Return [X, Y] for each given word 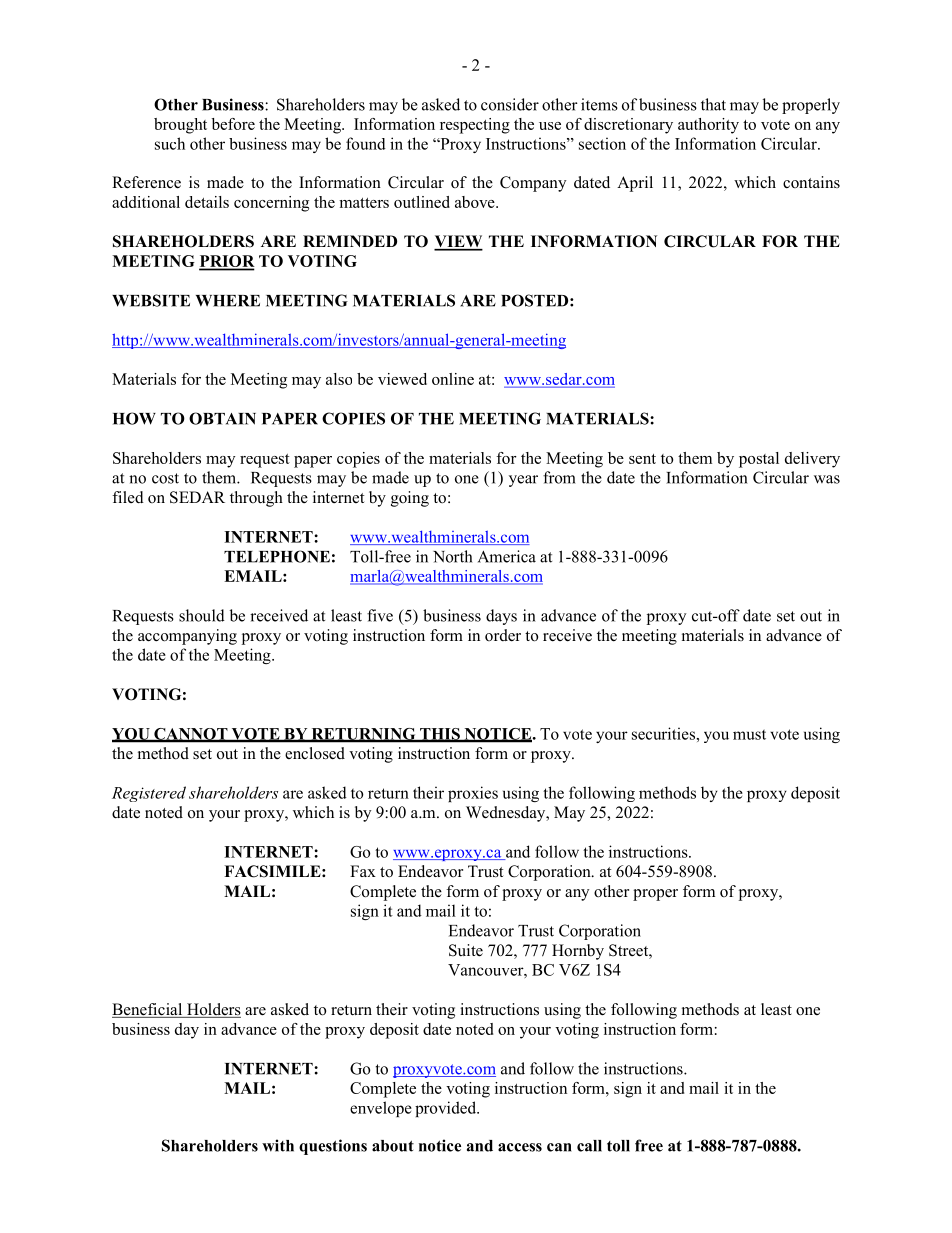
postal [759, 460]
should [202, 615]
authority [708, 126]
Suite [466, 950]
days [501, 617]
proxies [473, 794]
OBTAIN [222, 418]
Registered [149, 794]
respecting [475, 126]
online [453, 379]
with [278, 1145]
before [233, 124]
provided [447, 1109]
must [749, 735]
